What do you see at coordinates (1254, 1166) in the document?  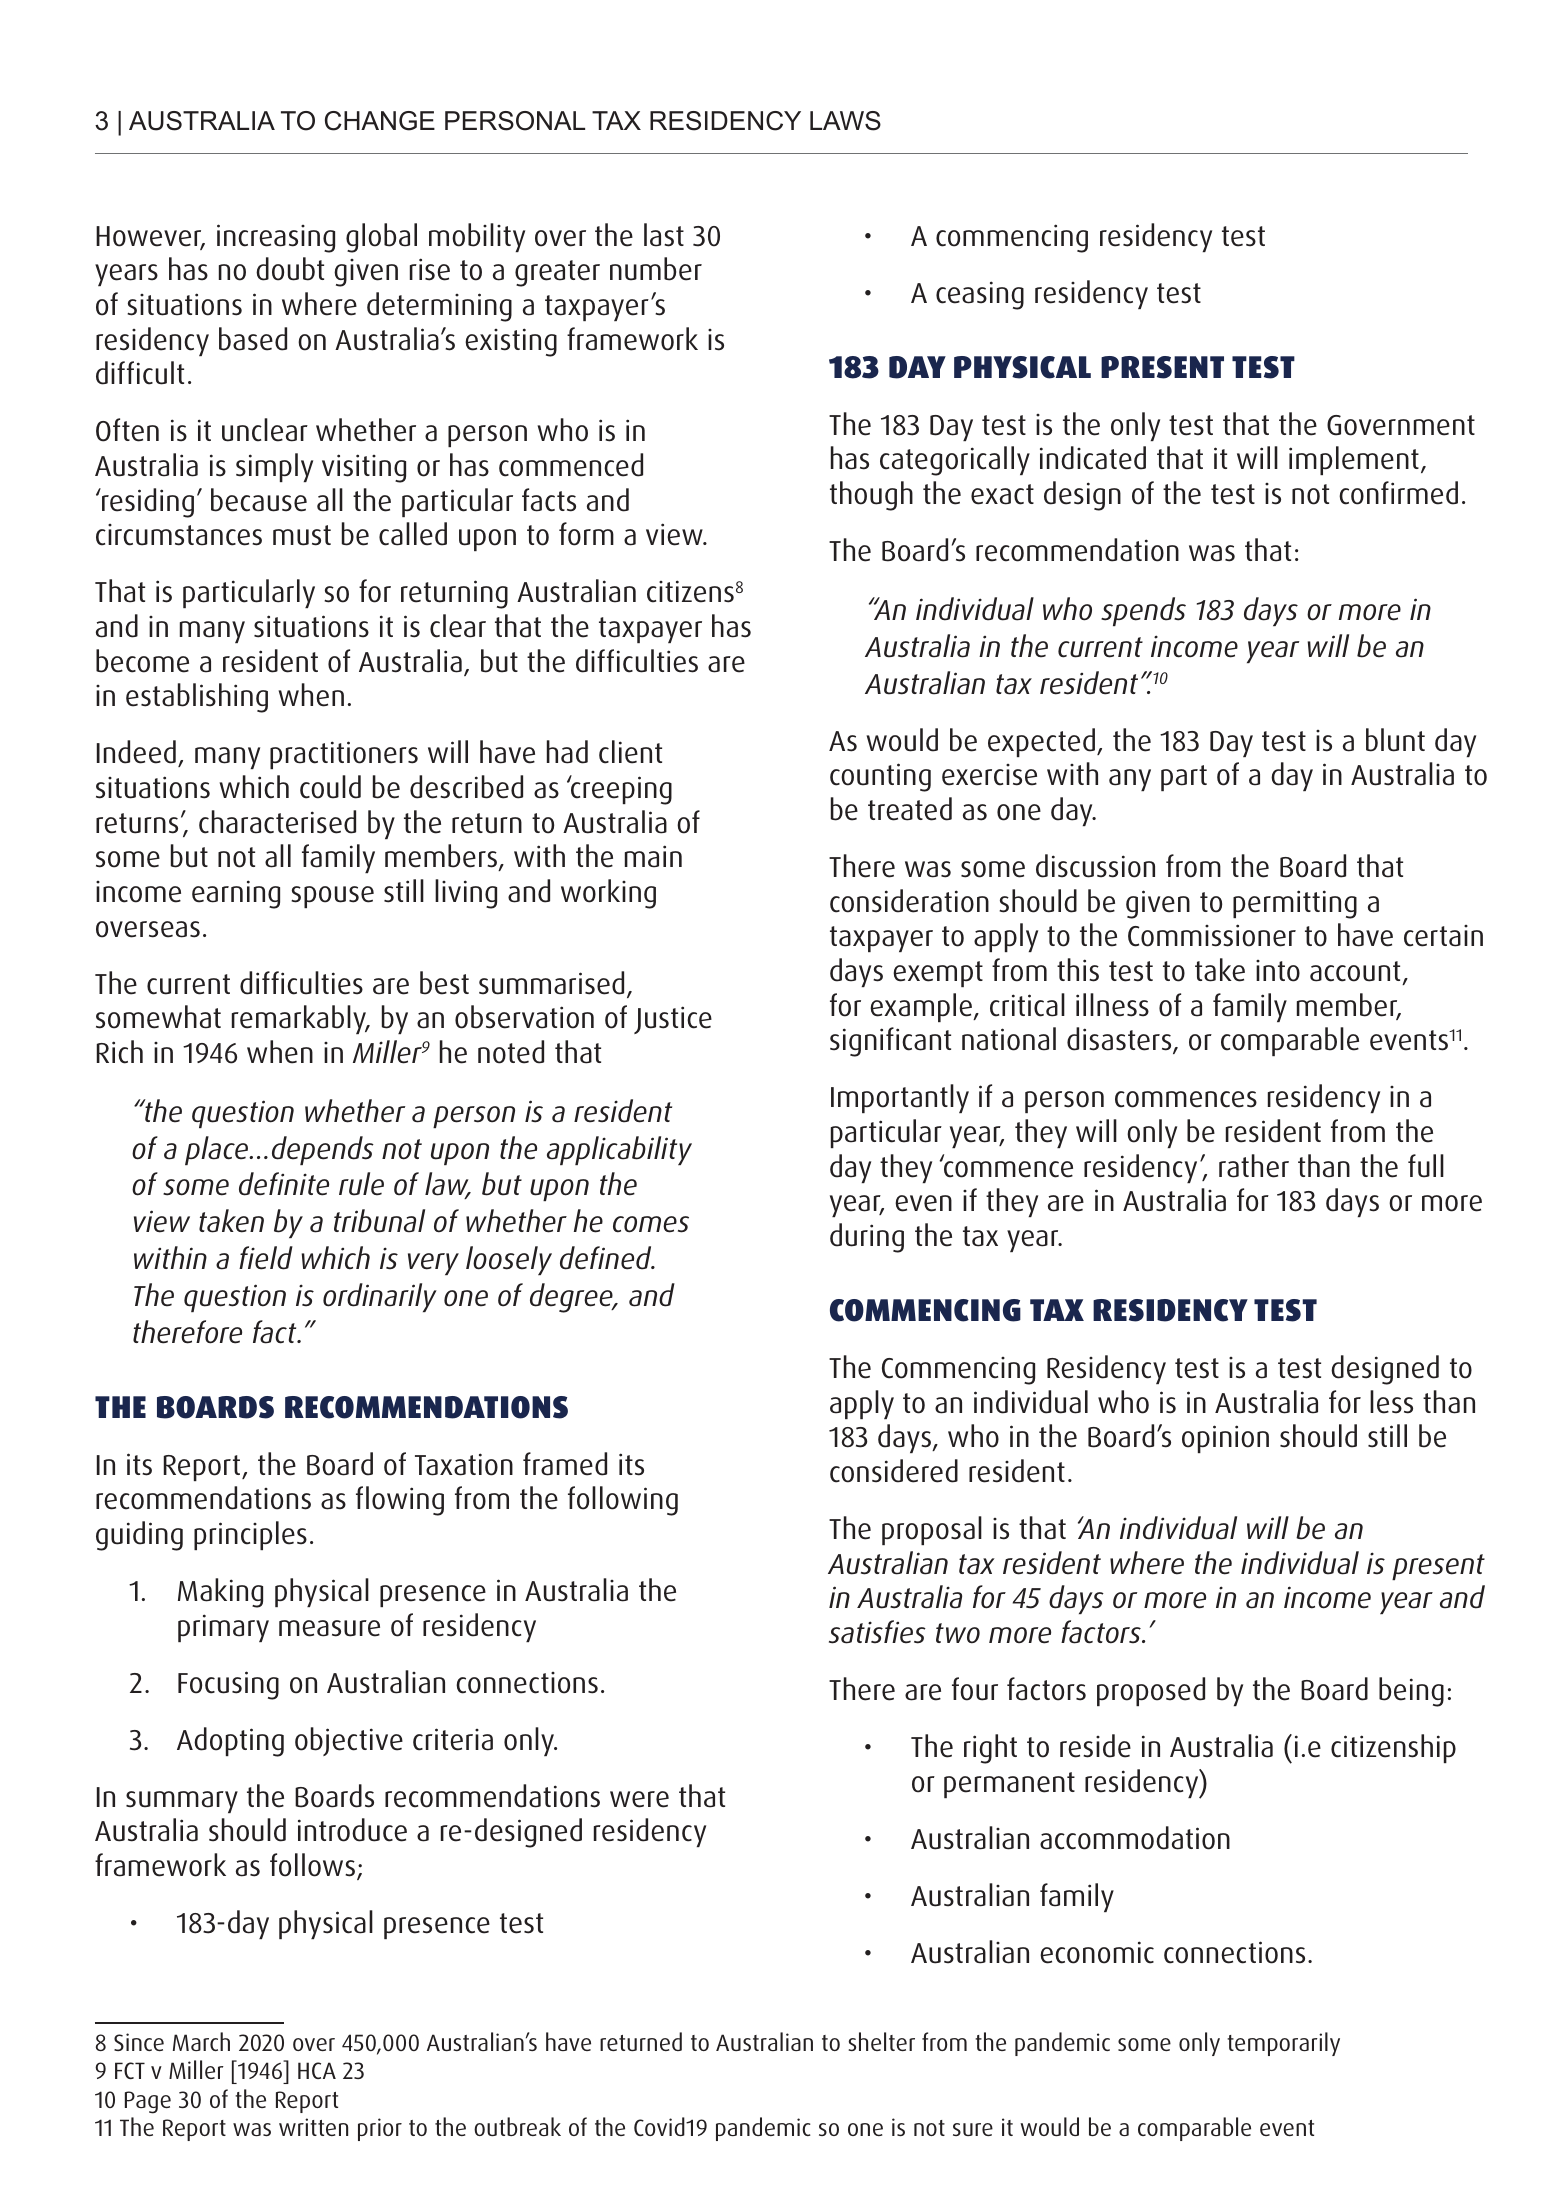 I see `rather` at bounding box center [1254, 1166].
